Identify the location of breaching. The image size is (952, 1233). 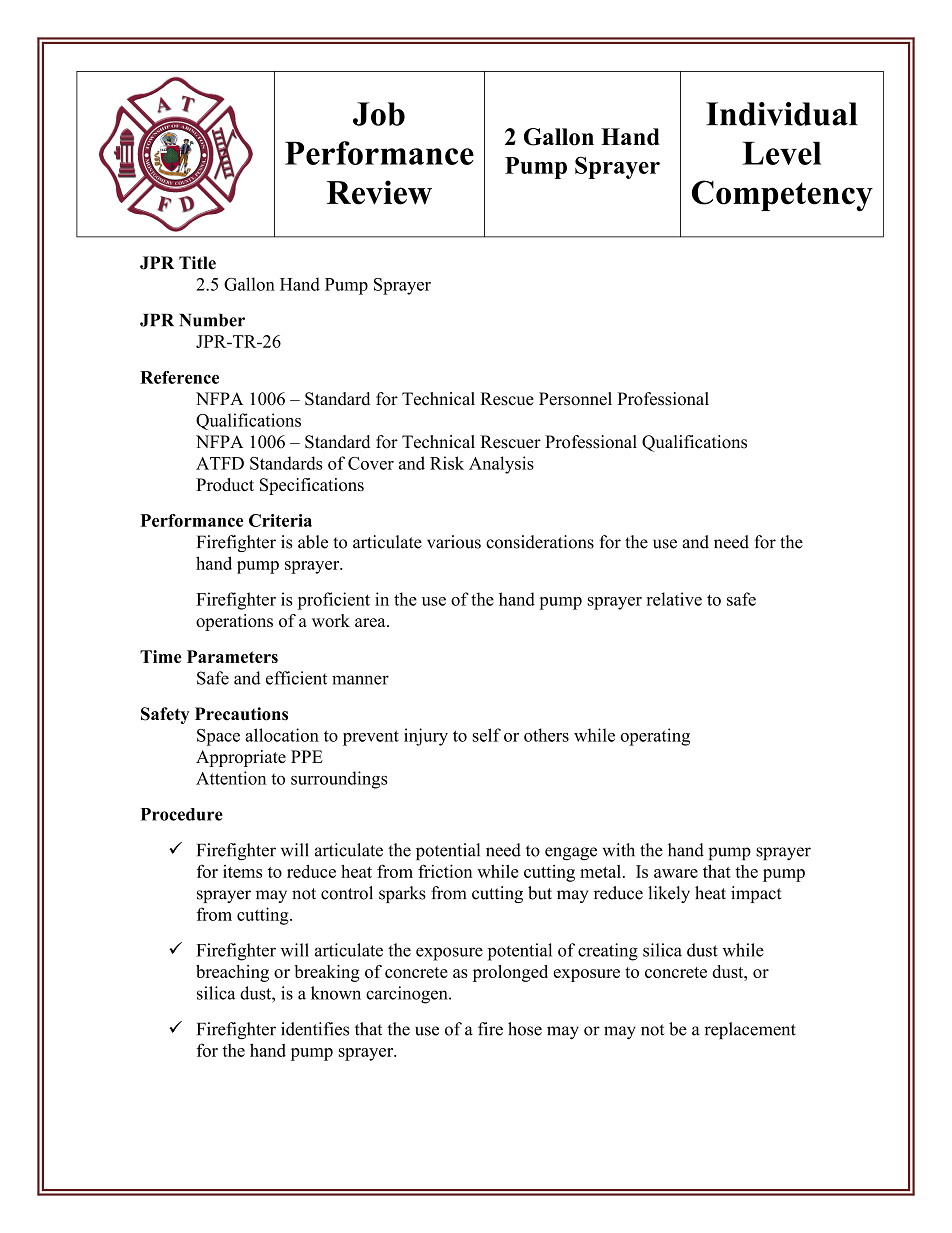
(232, 973).
